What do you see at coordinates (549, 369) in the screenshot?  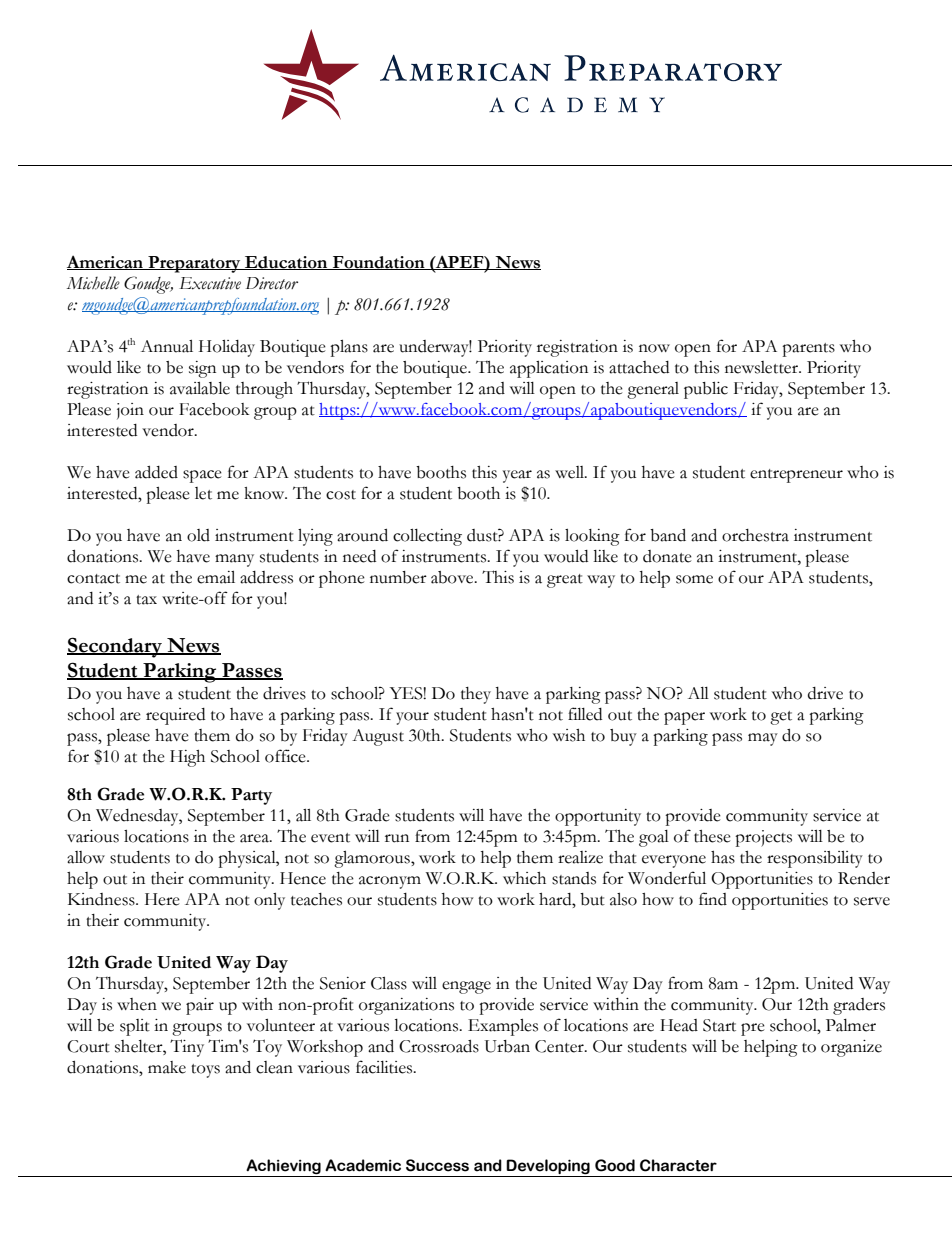 I see `application` at bounding box center [549, 369].
